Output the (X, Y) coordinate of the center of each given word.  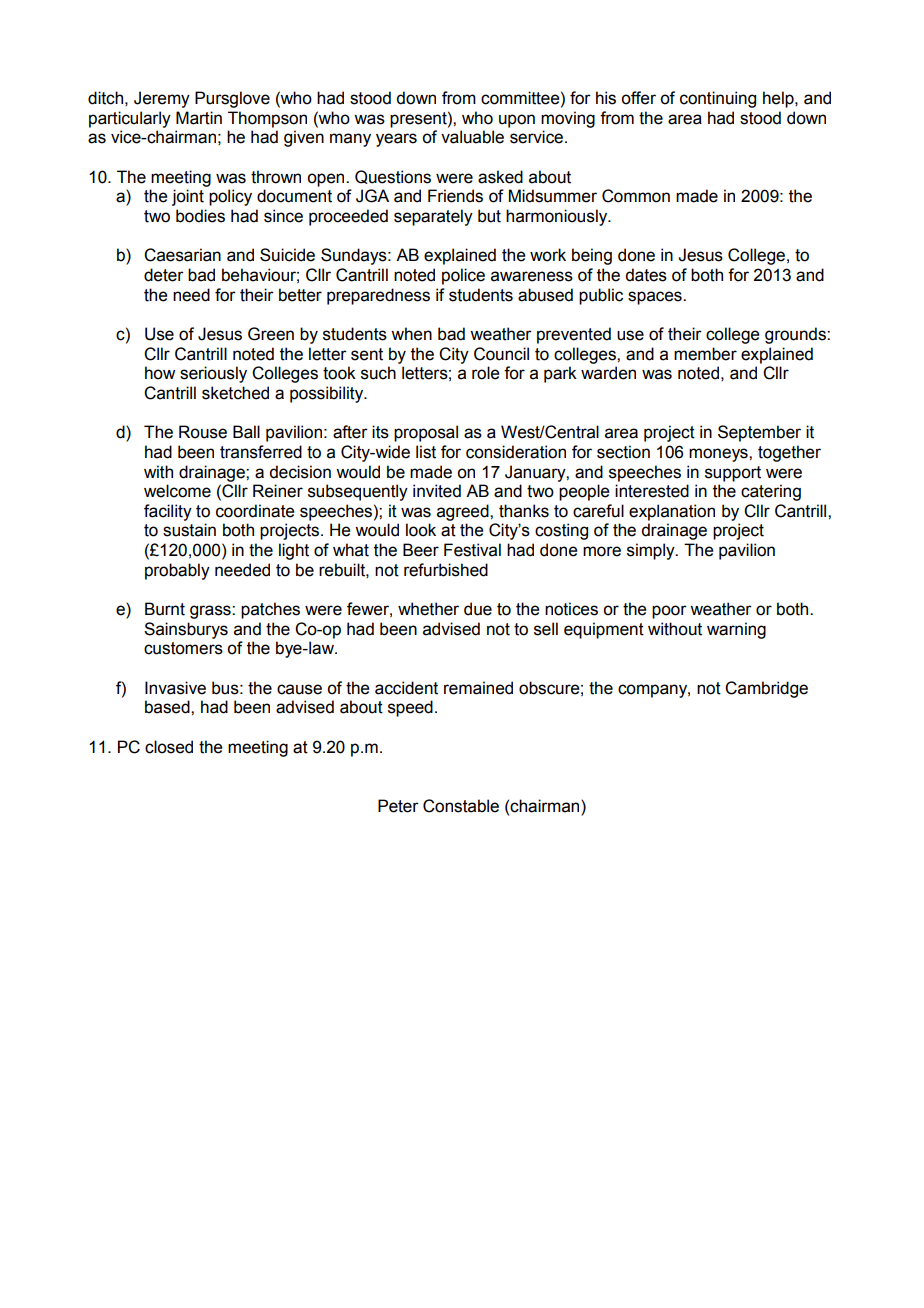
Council (501, 354)
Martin (199, 118)
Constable (461, 806)
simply (652, 551)
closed (169, 747)
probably (177, 571)
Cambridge (766, 689)
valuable (472, 137)
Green (271, 334)
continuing (718, 99)
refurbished (446, 570)
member (705, 354)
